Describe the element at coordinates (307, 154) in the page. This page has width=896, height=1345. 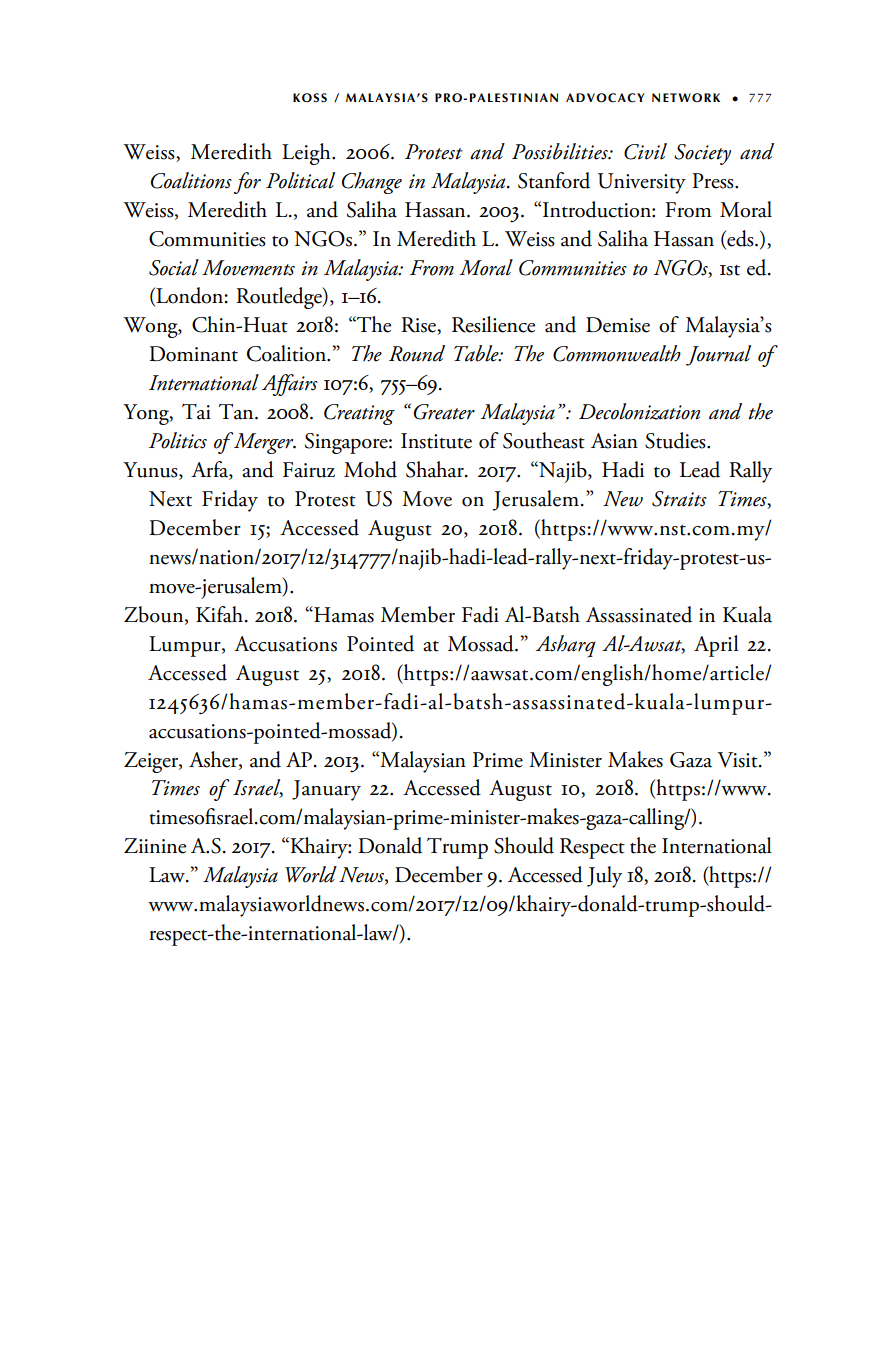
I see `Leigh` at that location.
